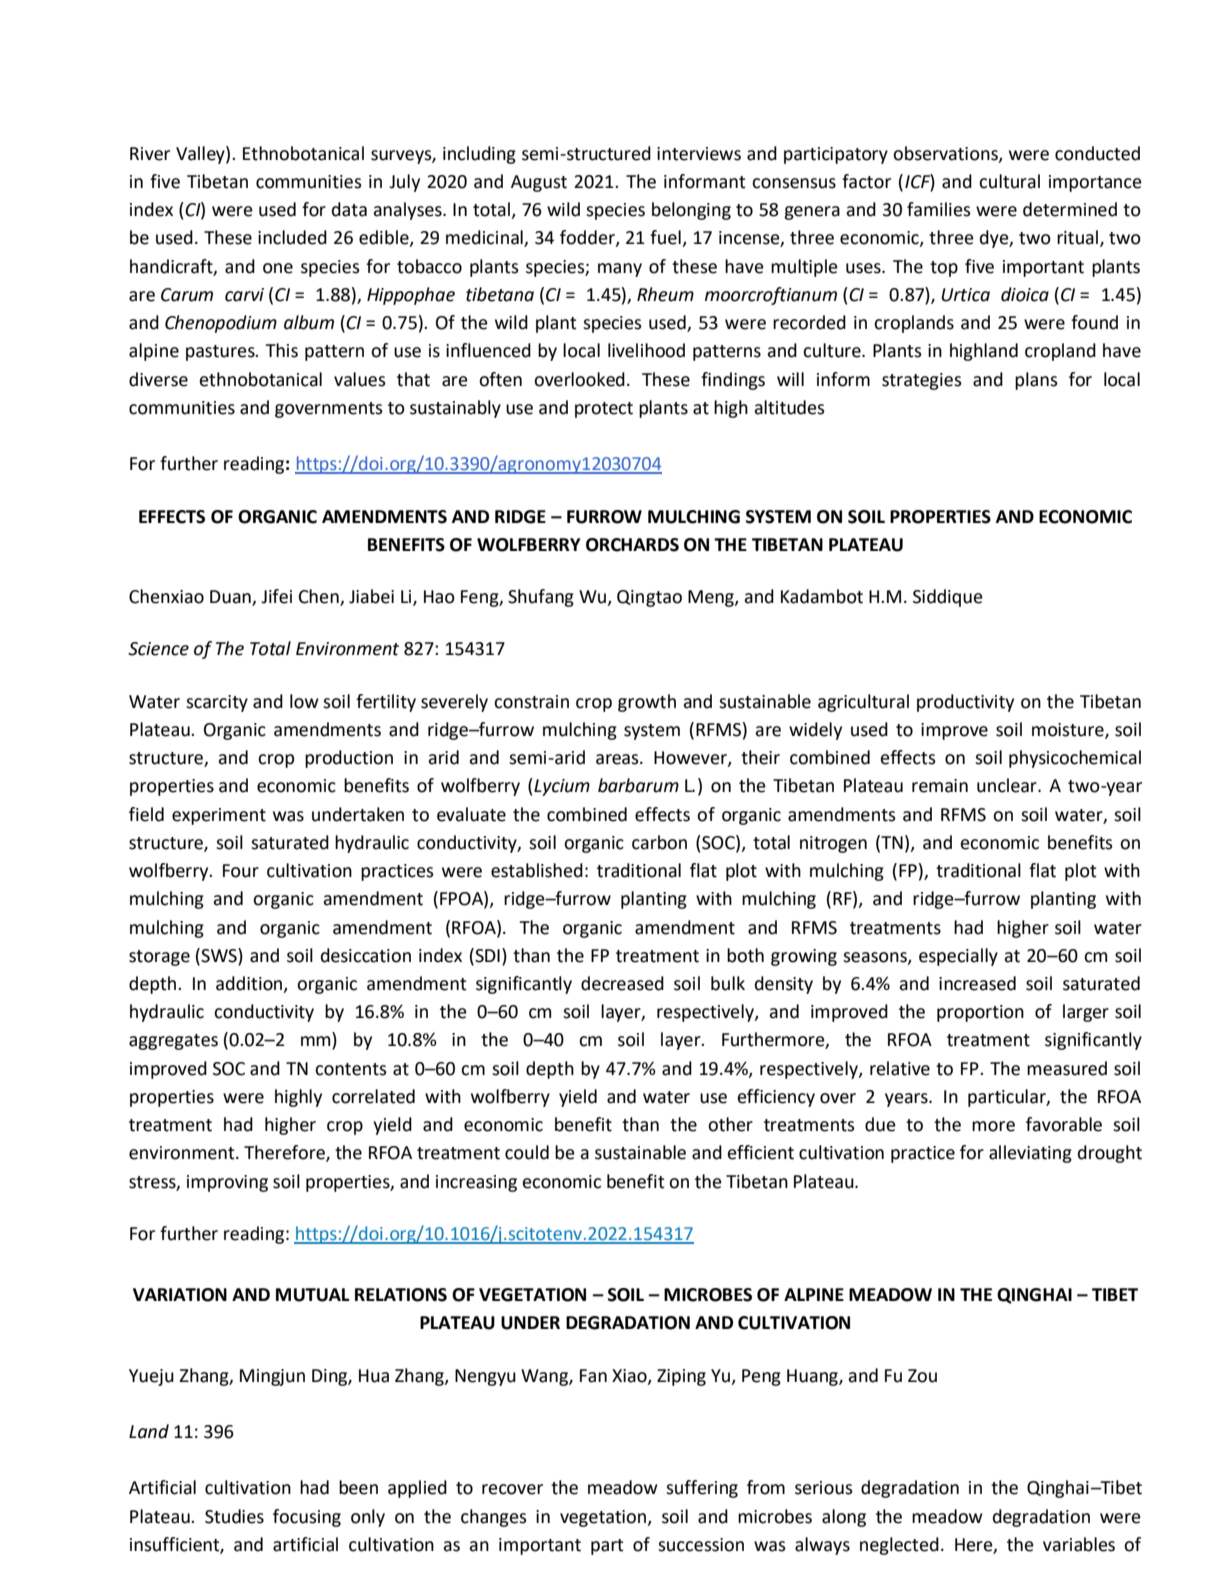 The width and height of the image is (1230, 1592). Describe the element at coordinates (1008, 785) in the image. I see `unclear` at that location.
